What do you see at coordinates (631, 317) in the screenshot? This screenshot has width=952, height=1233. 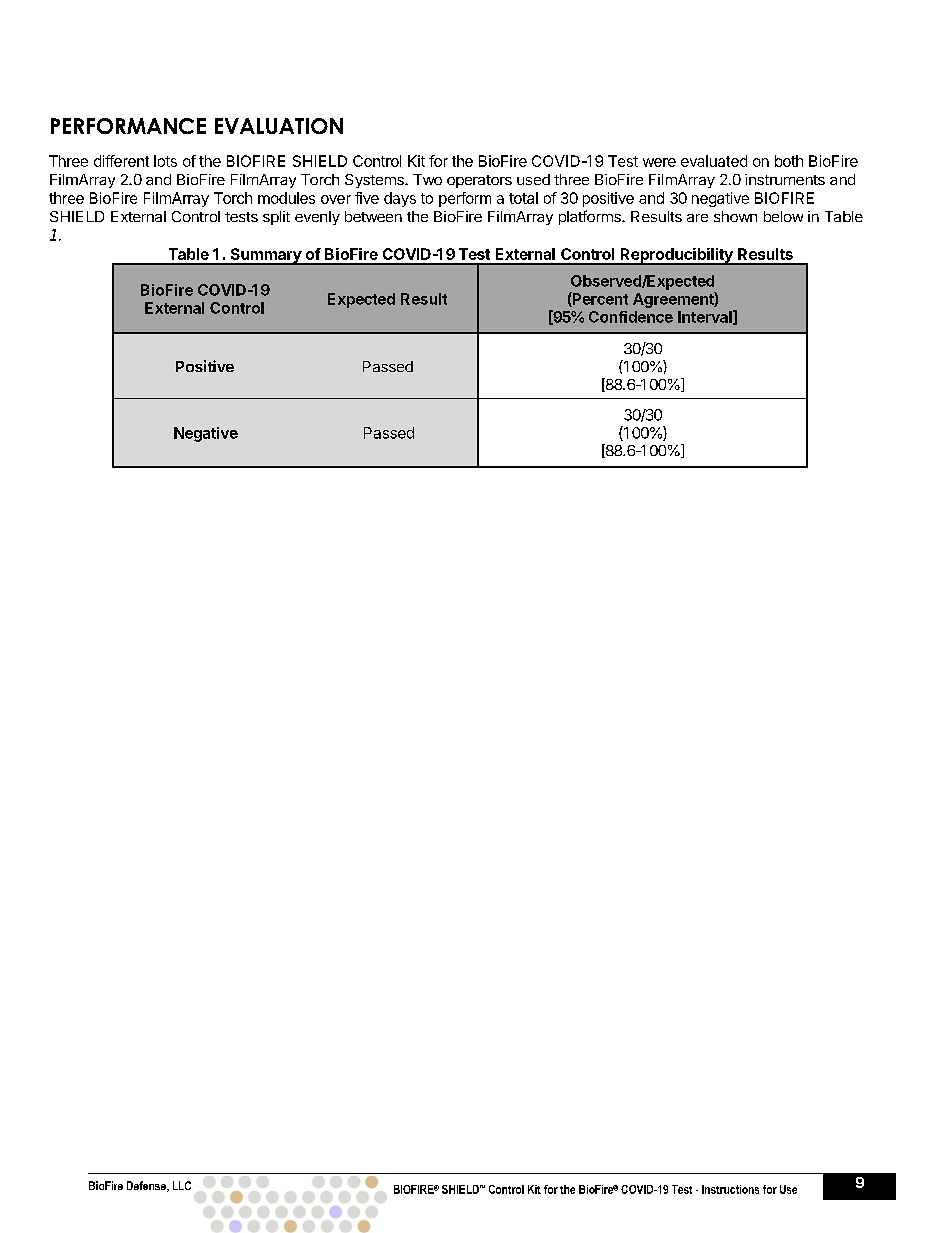 I see `Confidence` at bounding box center [631, 317].
